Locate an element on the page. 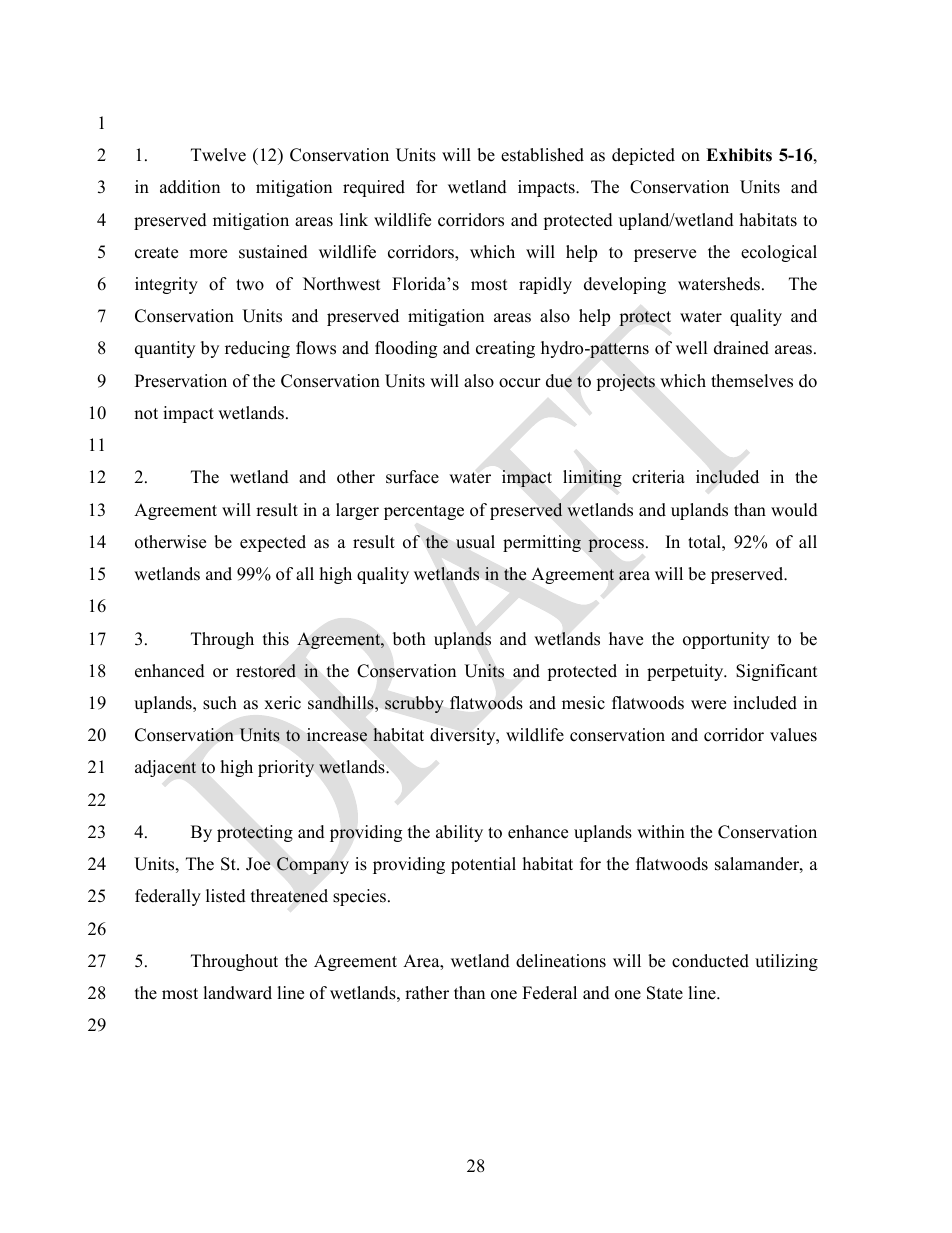  usual is located at coordinates (475, 542).
